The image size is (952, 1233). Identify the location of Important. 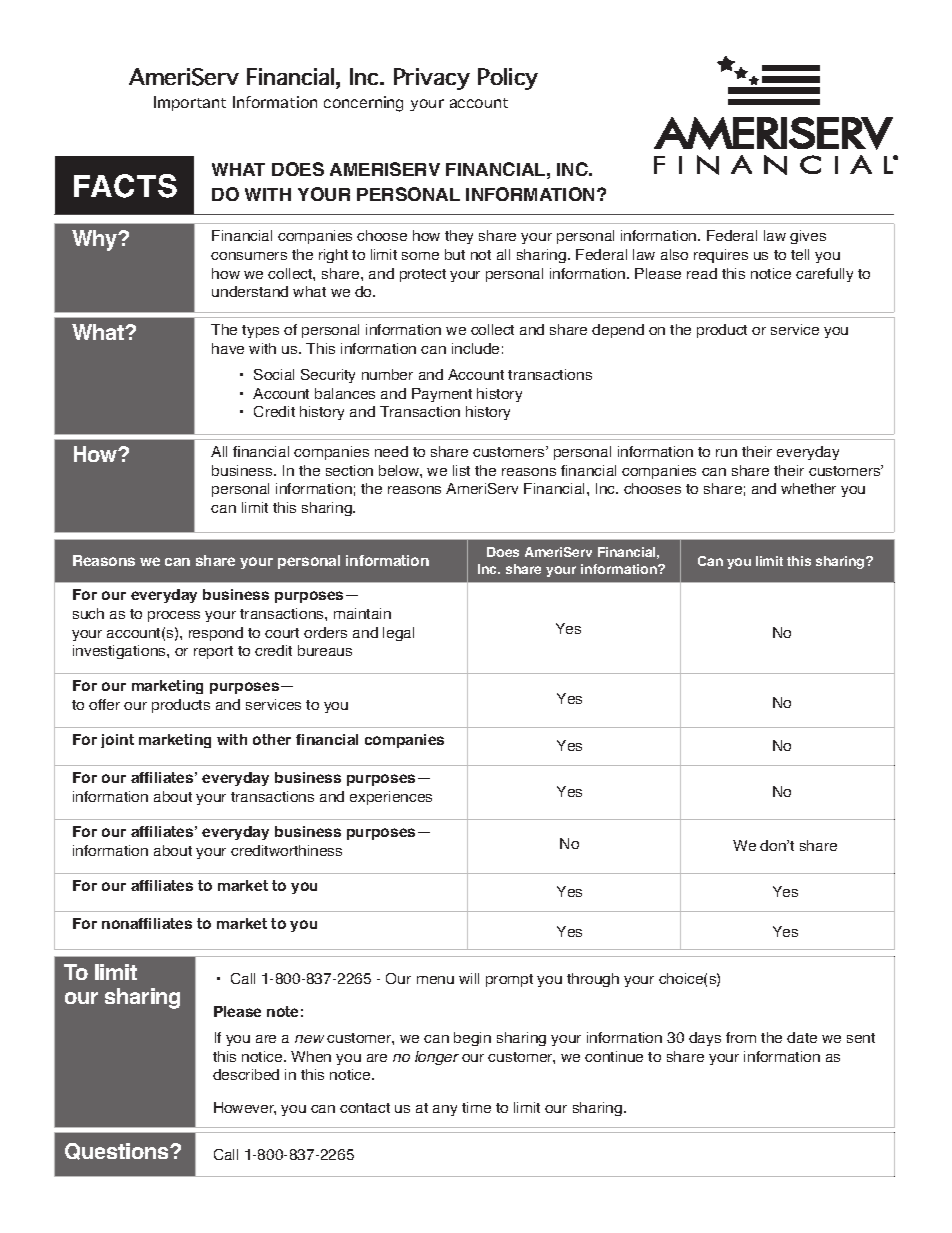
(190, 103).
